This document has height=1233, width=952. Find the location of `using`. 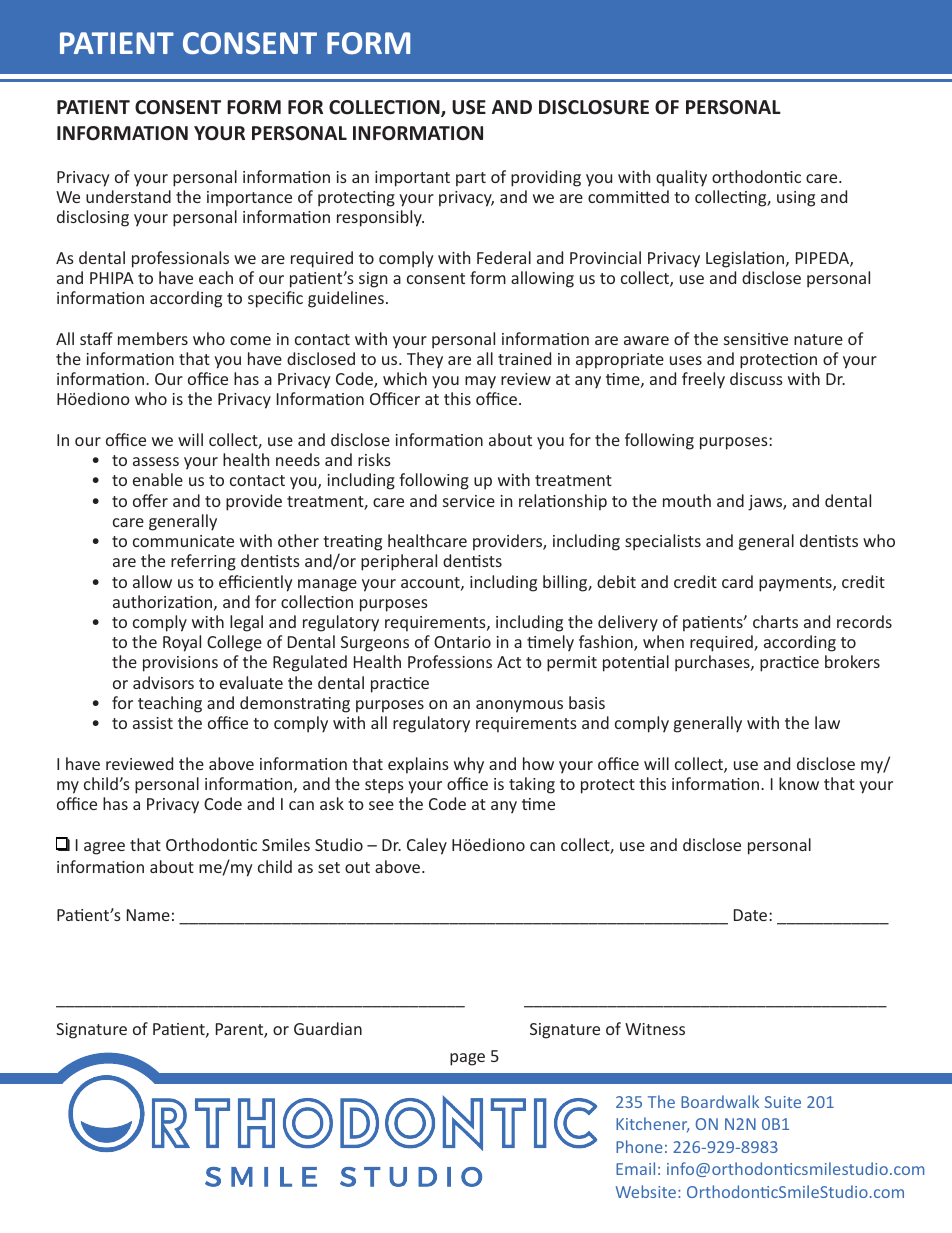

using is located at coordinates (796, 199).
